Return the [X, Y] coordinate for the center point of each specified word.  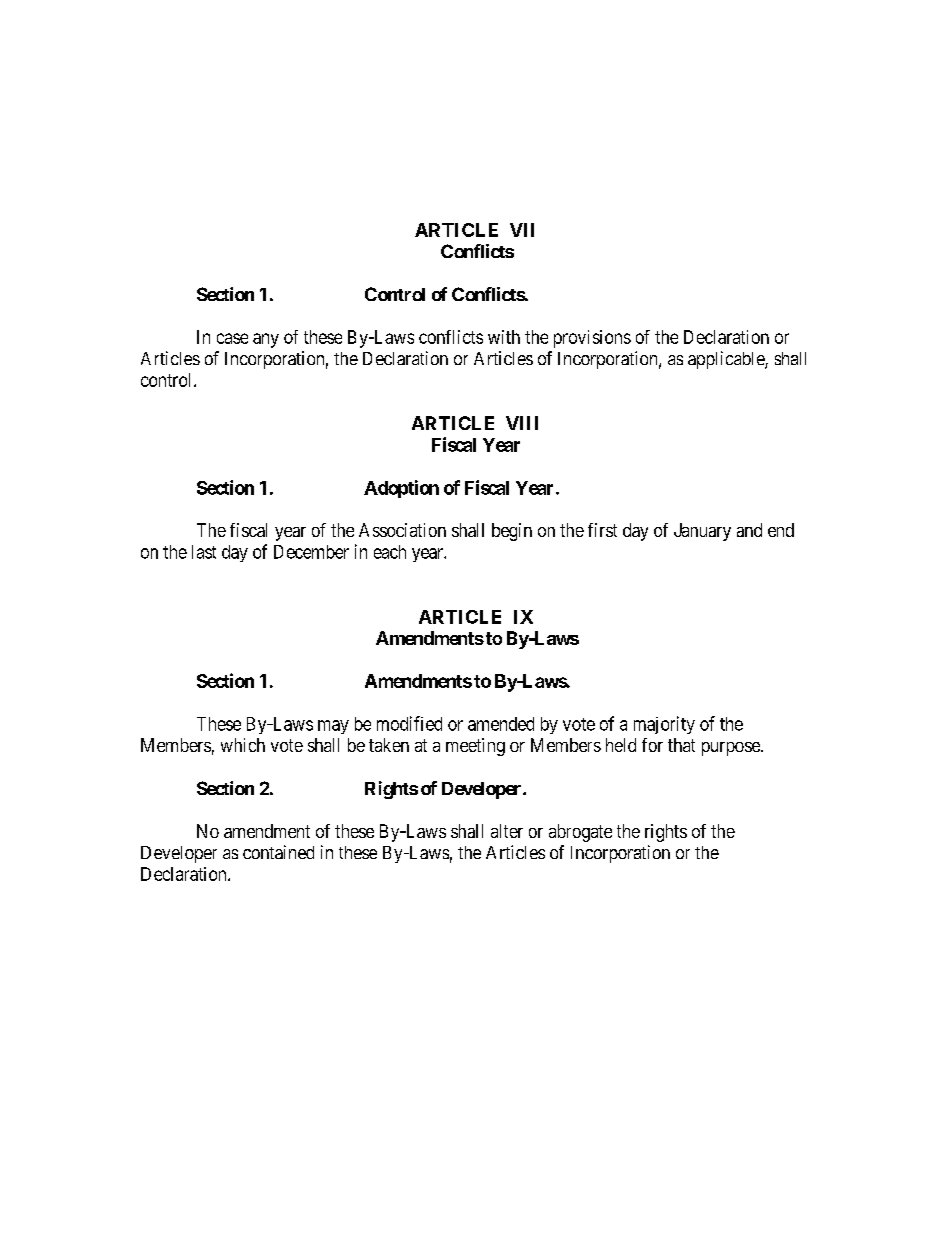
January [702, 532]
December [311, 552]
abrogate [580, 833]
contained [278, 852]
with [504, 337]
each [390, 552]
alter [507, 831]
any [266, 340]
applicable [727, 360]
